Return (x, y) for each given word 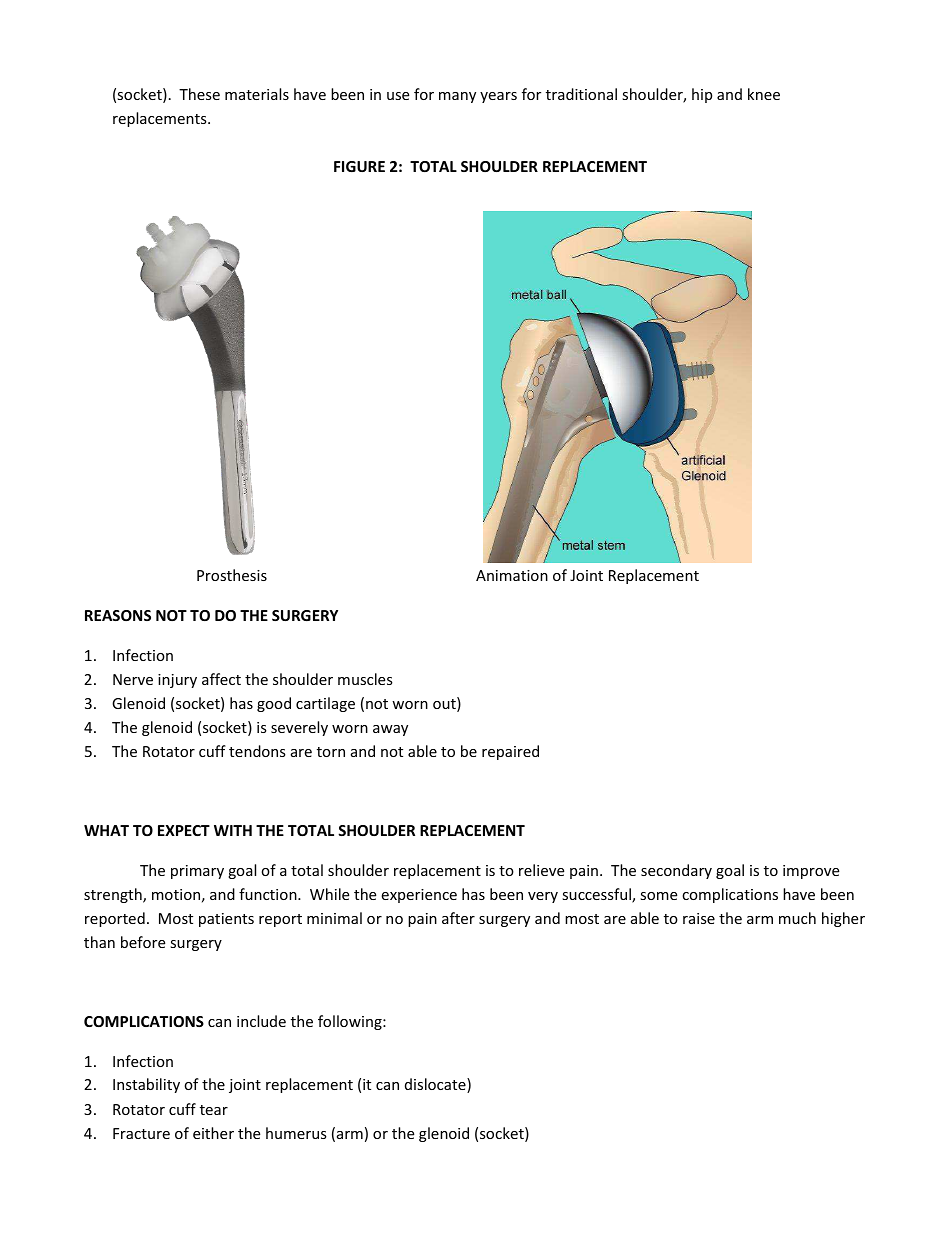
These (199, 94)
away (390, 730)
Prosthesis (232, 575)
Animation (512, 575)
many (457, 97)
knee (764, 94)
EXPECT (184, 830)
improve (811, 872)
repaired (510, 752)
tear (214, 1110)
